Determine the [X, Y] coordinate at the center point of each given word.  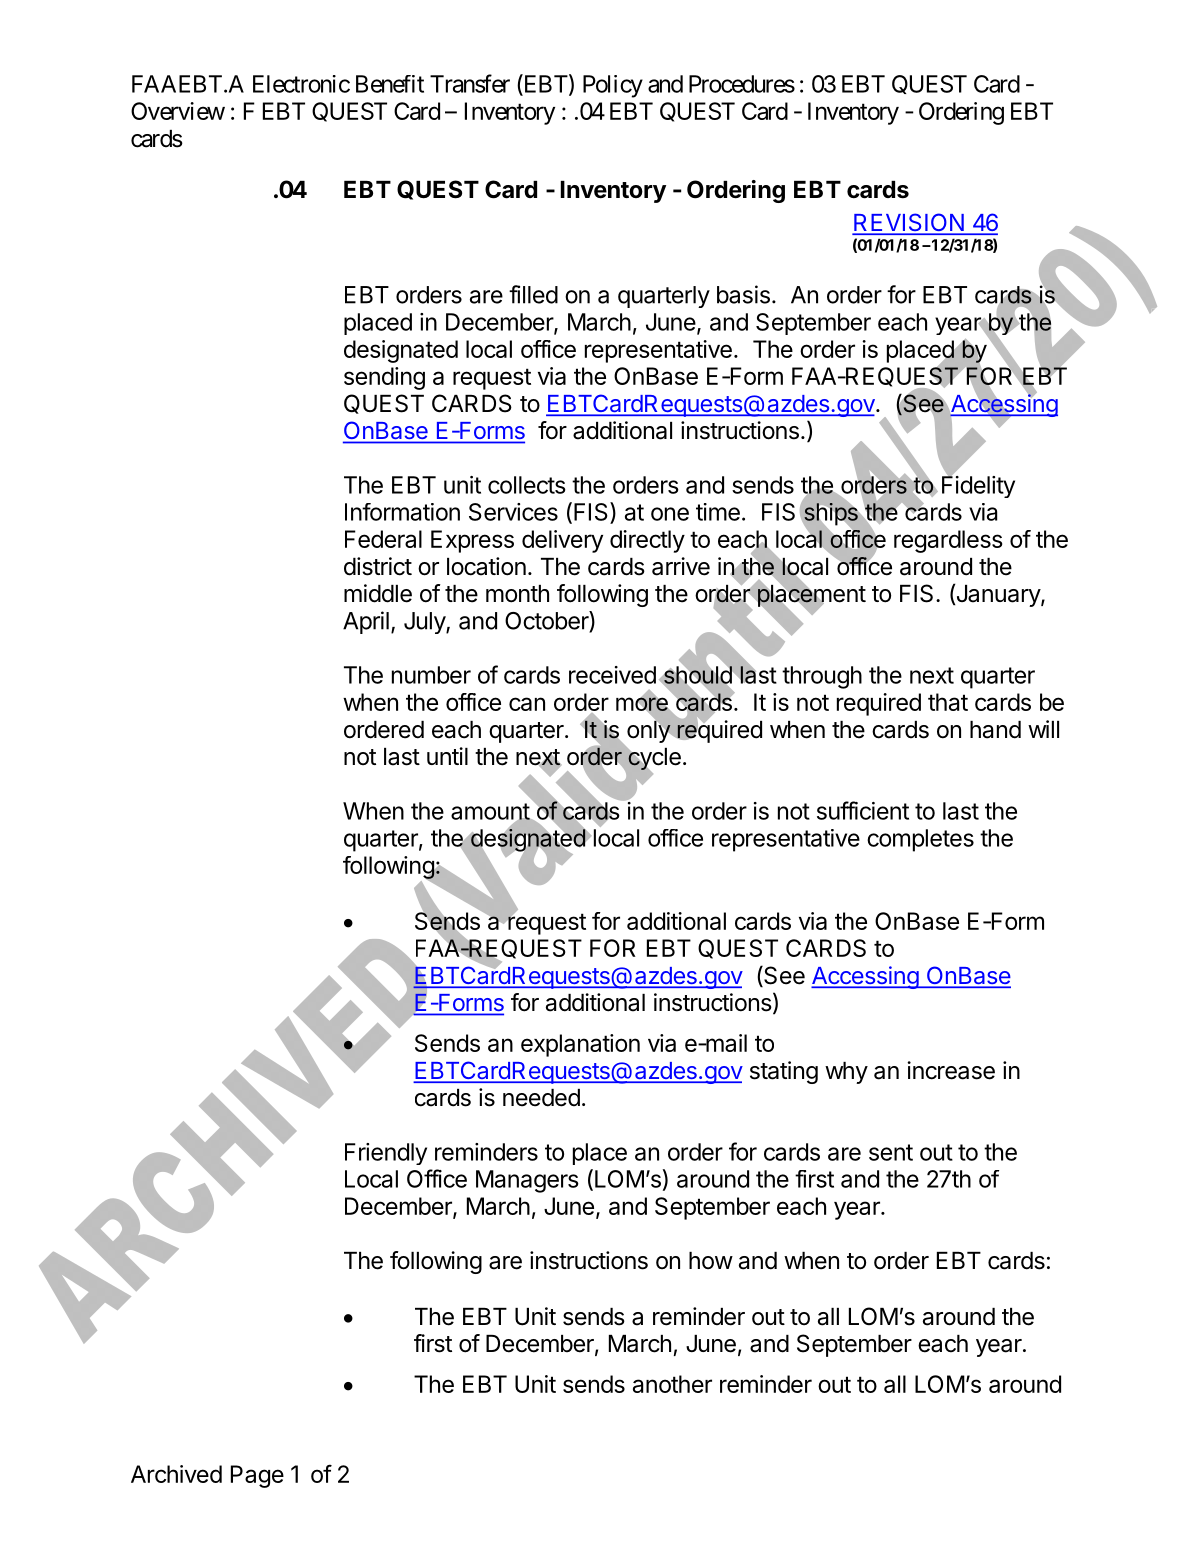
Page [257, 1476]
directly [647, 541]
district [378, 566]
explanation [580, 1045]
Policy [613, 86]
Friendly [386, 1154]
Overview [178, 111]
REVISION [909, 223]
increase [951, 1070]
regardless [948, 541]
